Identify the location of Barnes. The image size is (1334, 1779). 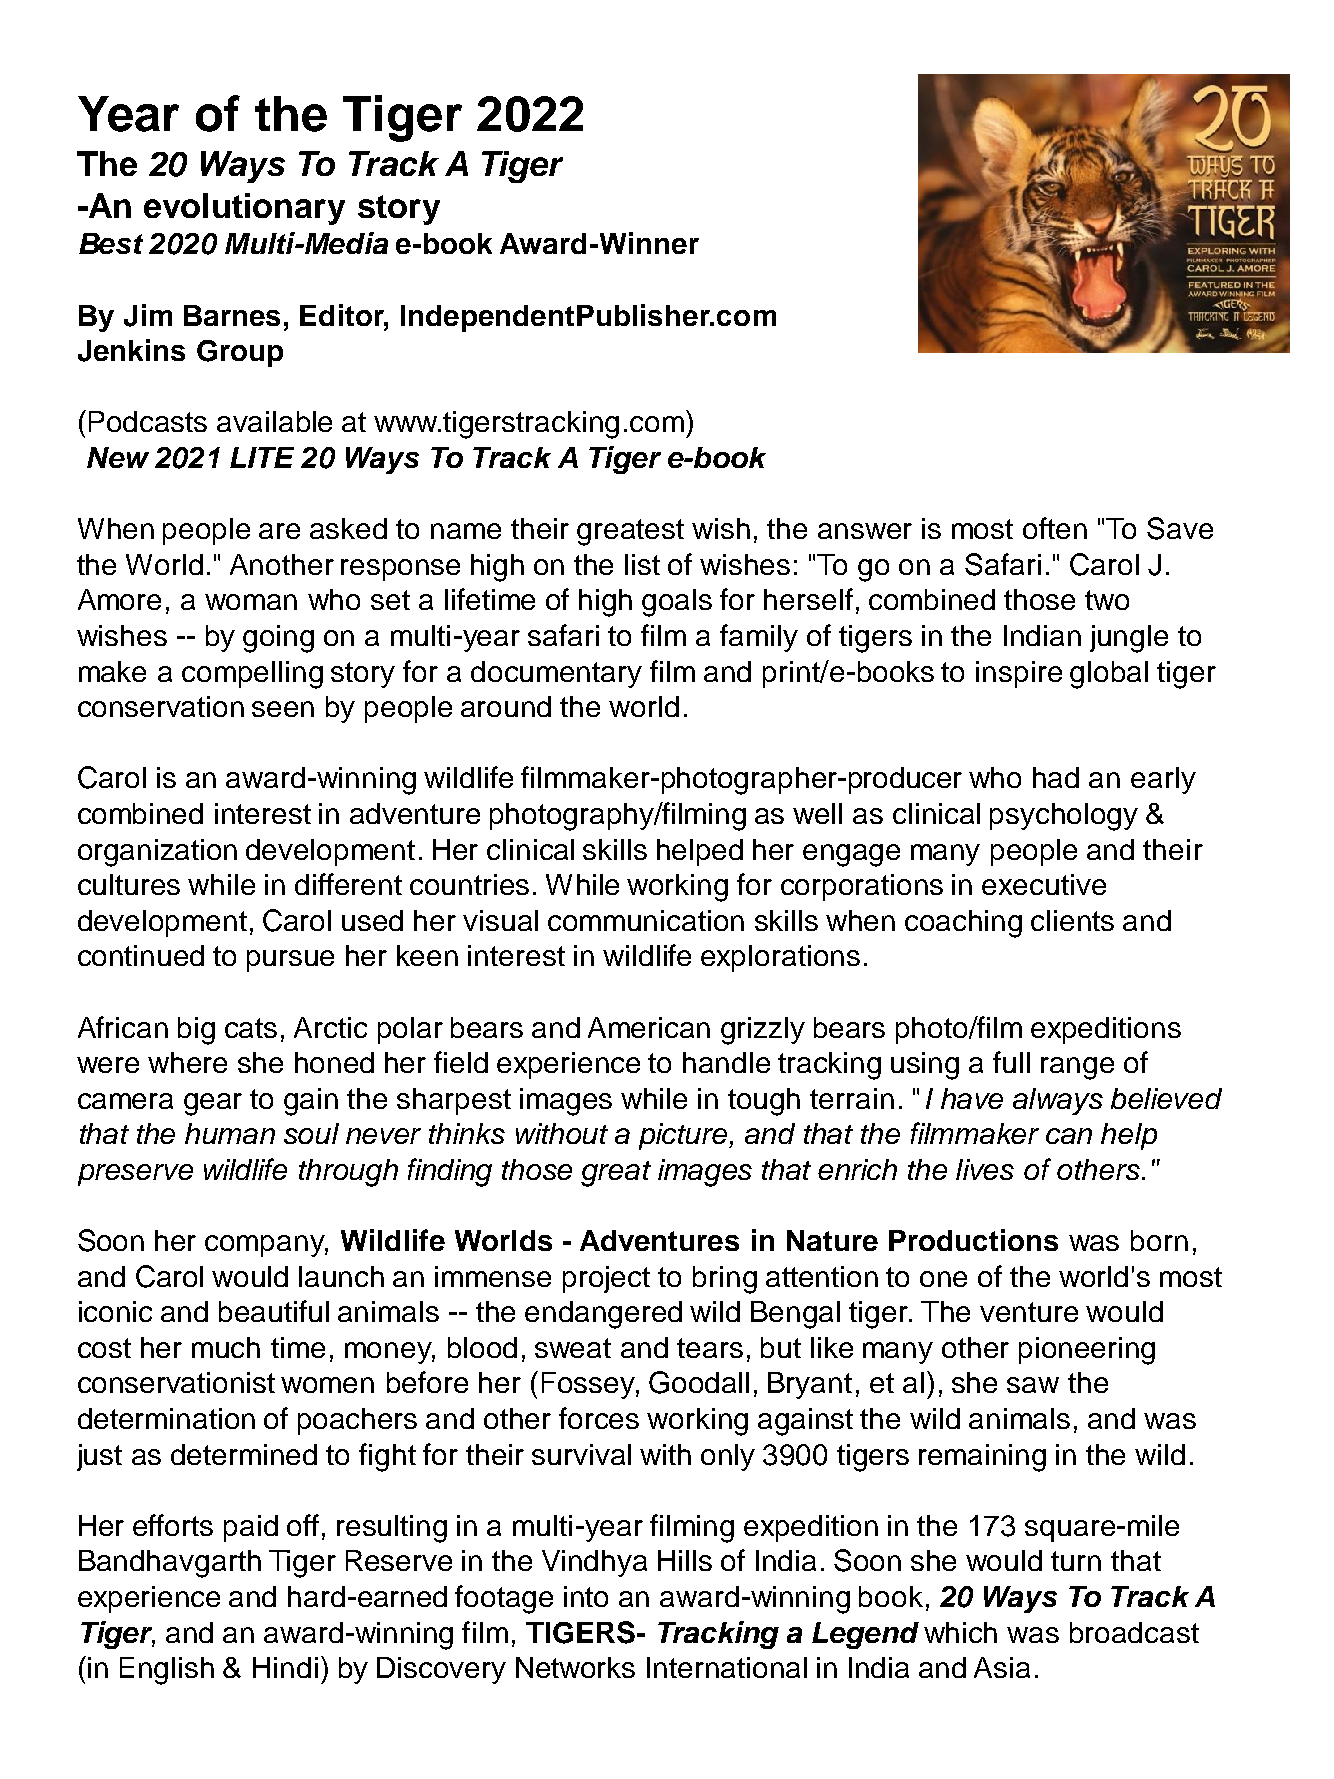
(232, 315).
